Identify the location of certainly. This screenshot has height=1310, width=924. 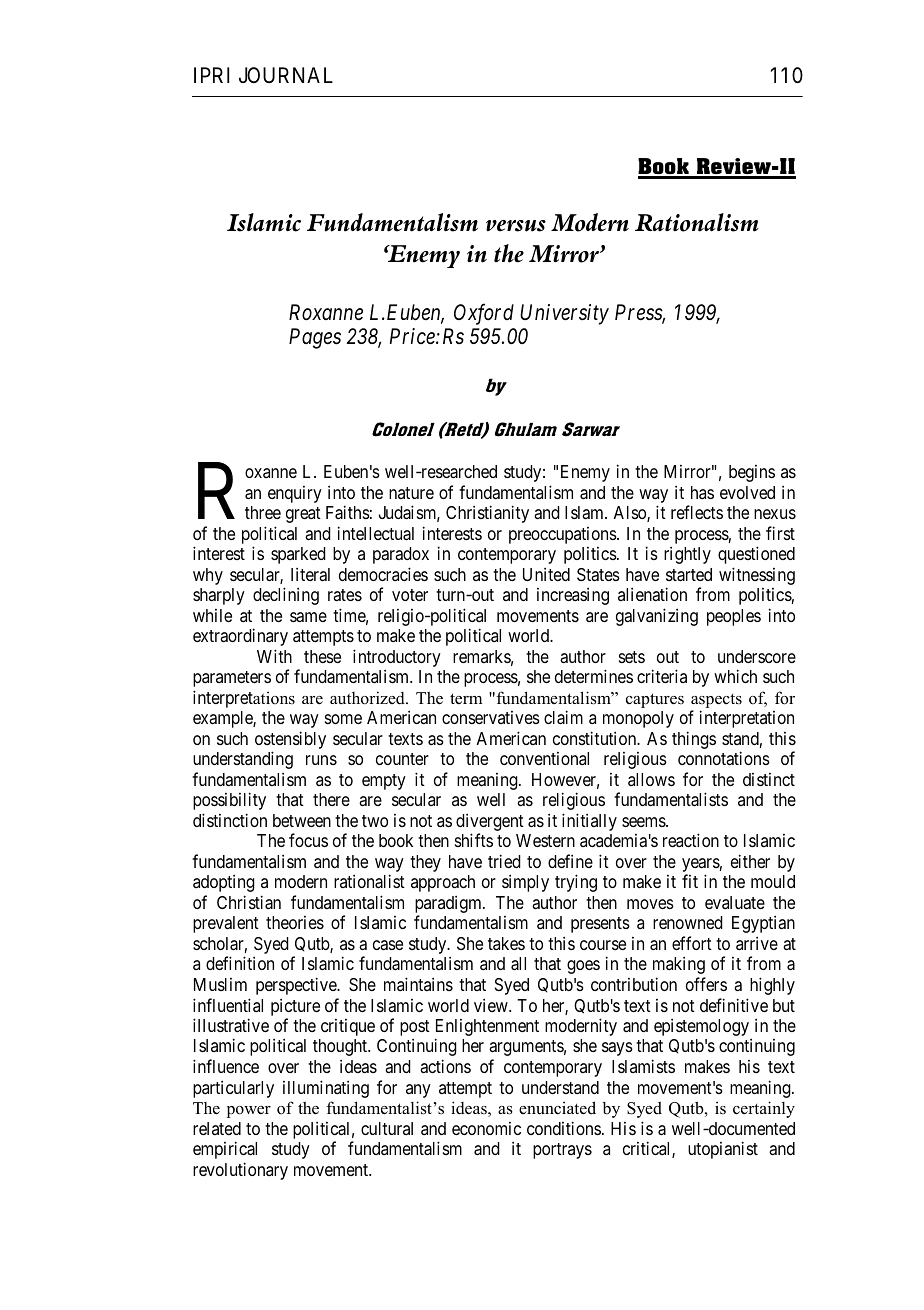
(764, 1109).
